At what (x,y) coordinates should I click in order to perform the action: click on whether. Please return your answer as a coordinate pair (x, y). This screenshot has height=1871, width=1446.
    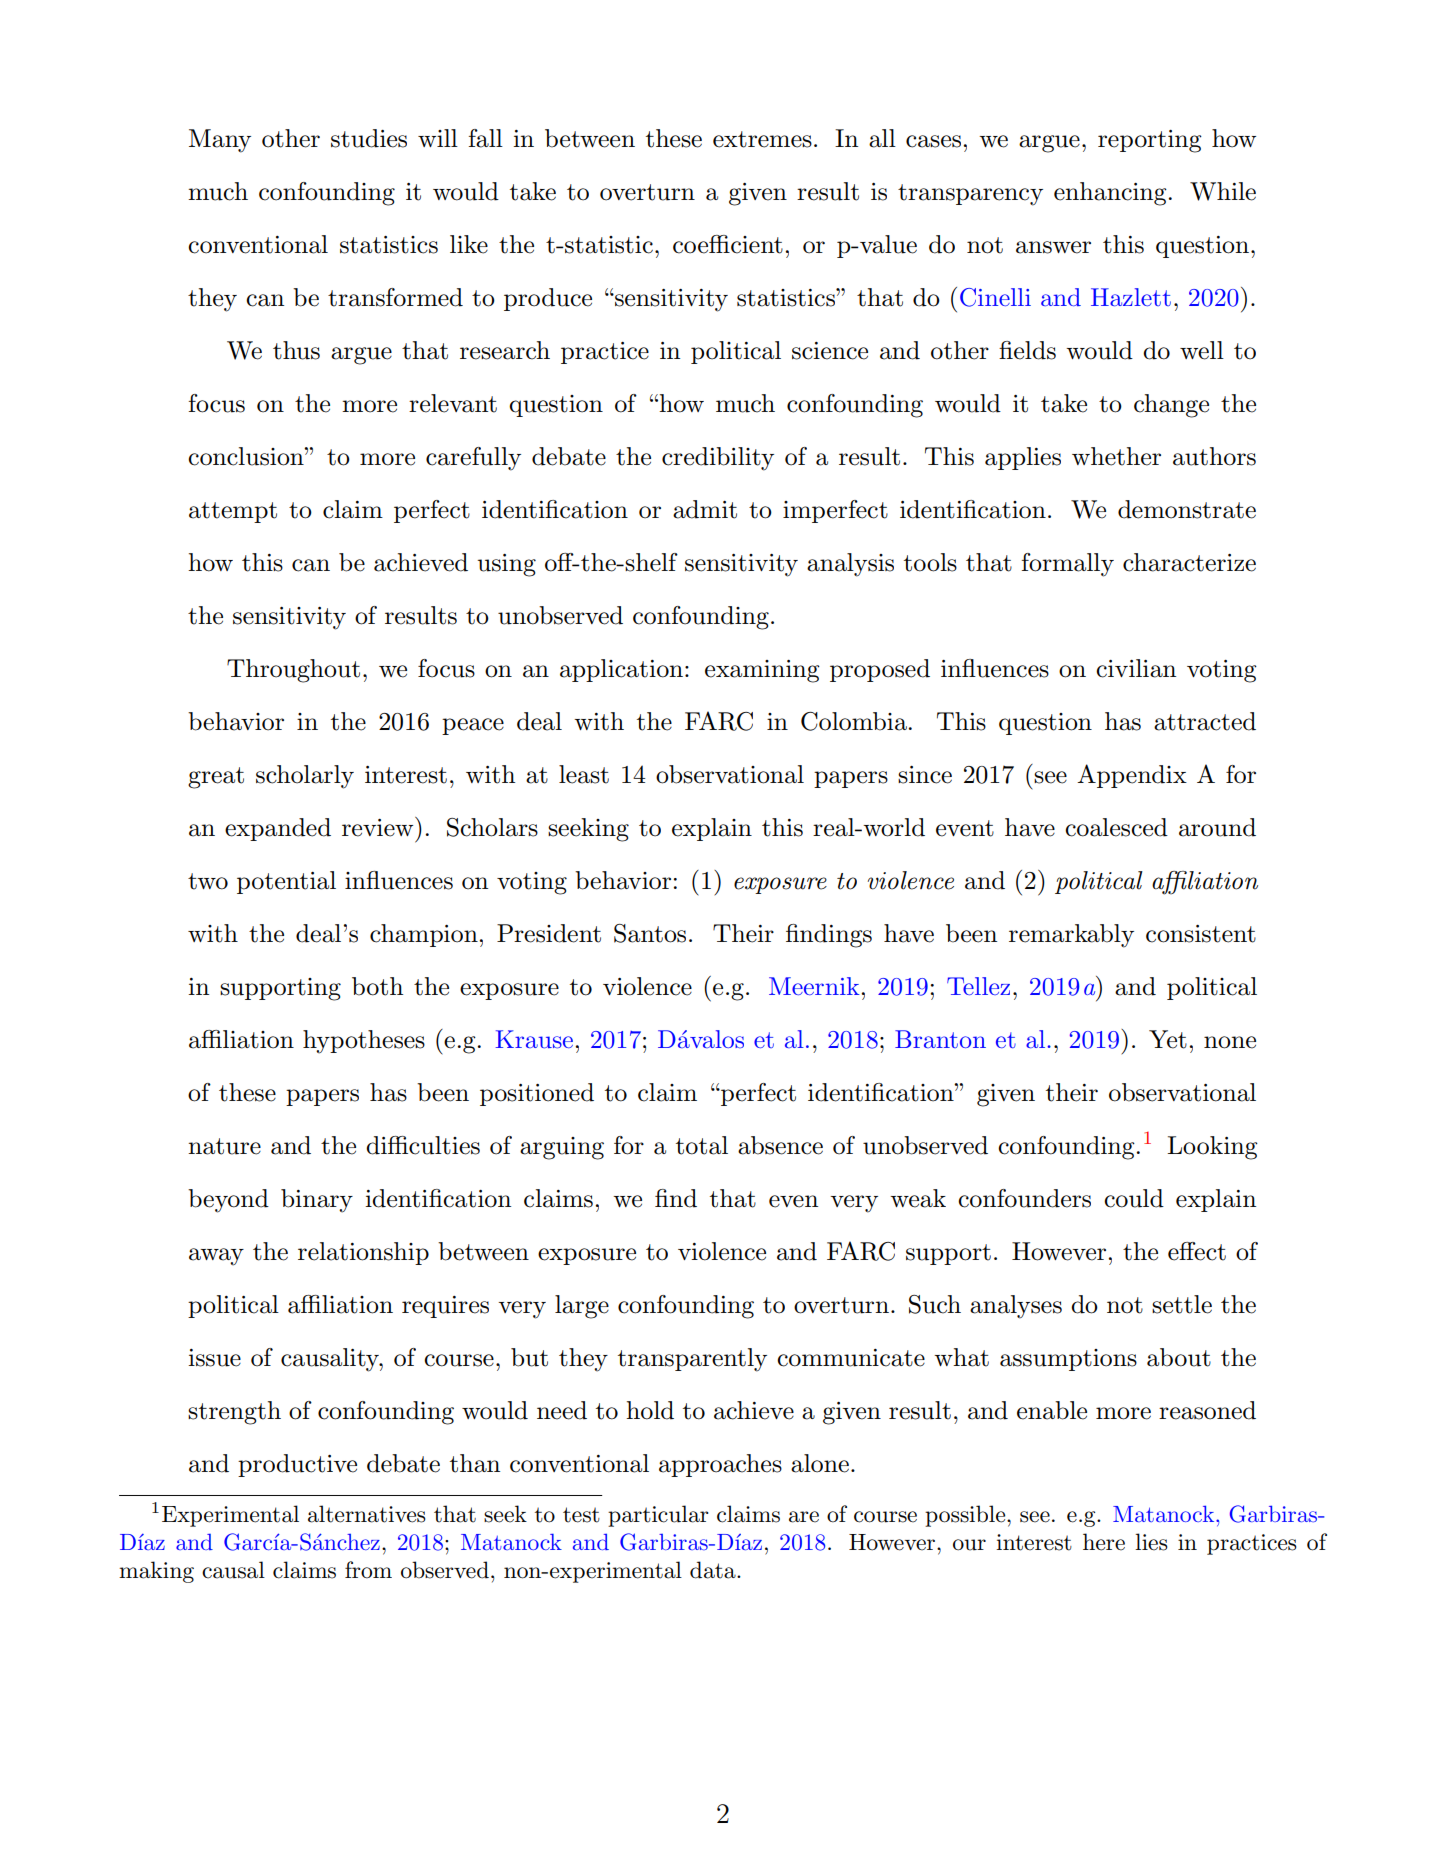
    Looking at the image, I should click on (1116, 456).
